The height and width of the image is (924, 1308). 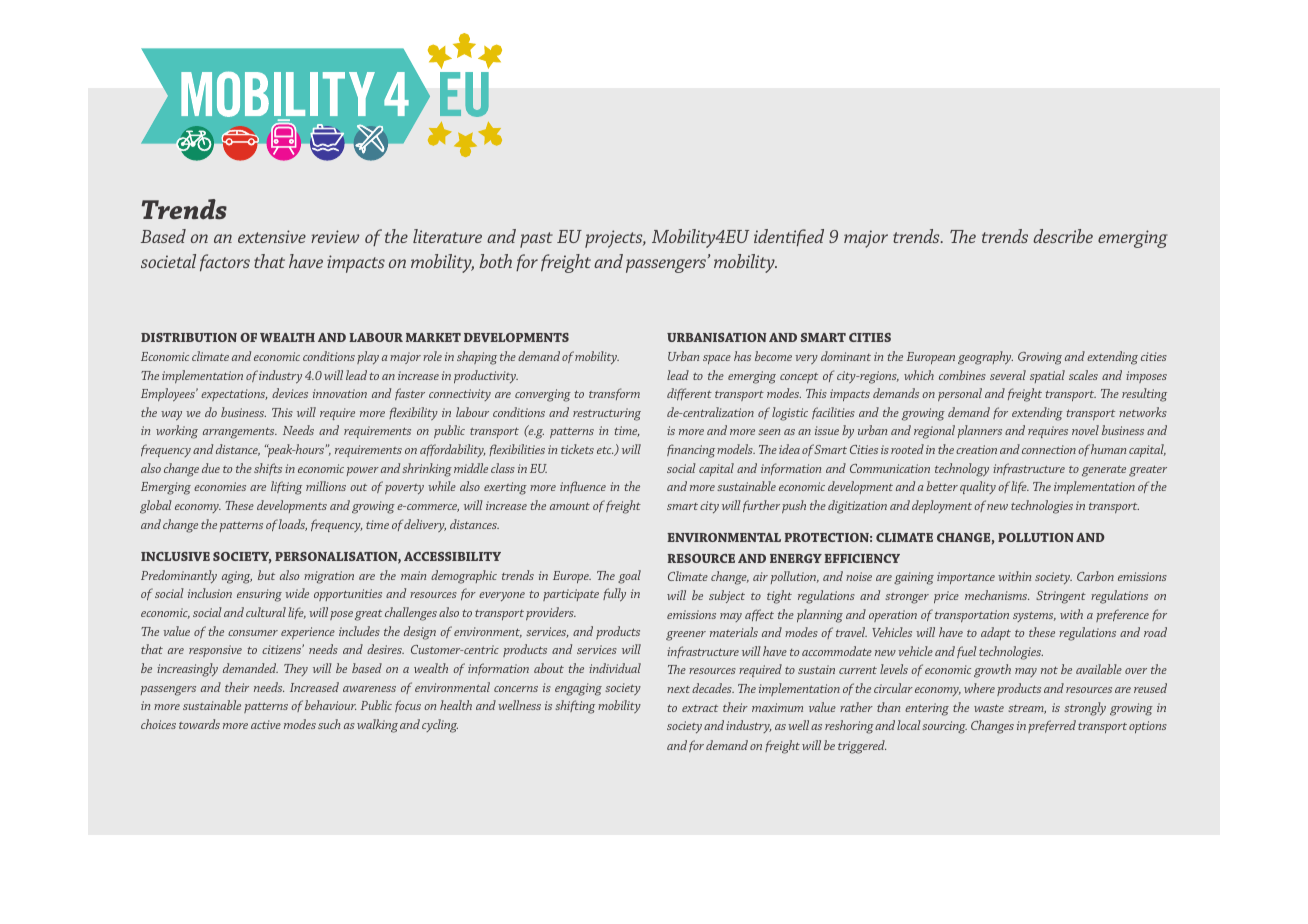 I want to click on consumer, so click(x=253, y=633).
